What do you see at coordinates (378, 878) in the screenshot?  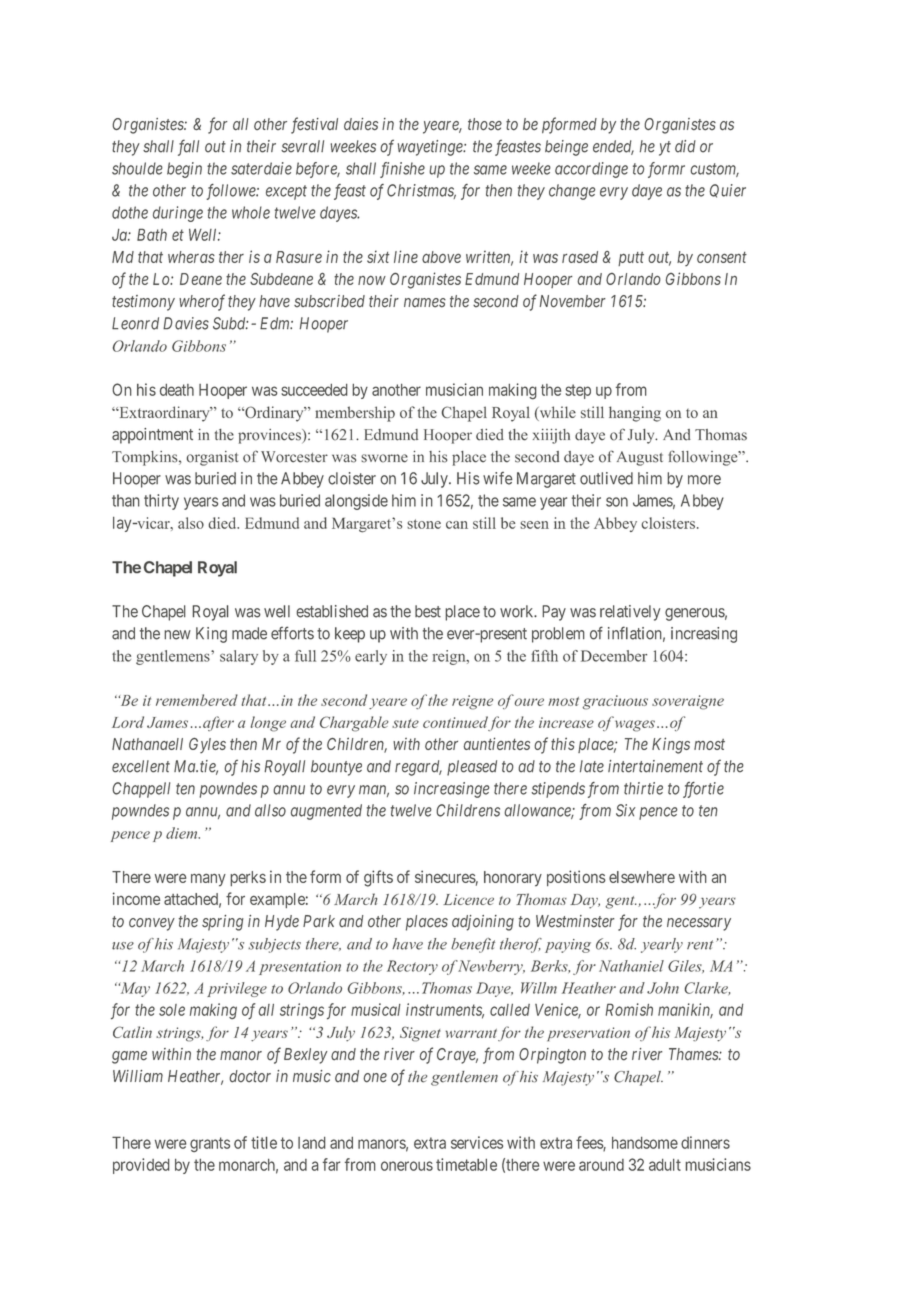 I see `gifts` at bounding box center [378, 878].
